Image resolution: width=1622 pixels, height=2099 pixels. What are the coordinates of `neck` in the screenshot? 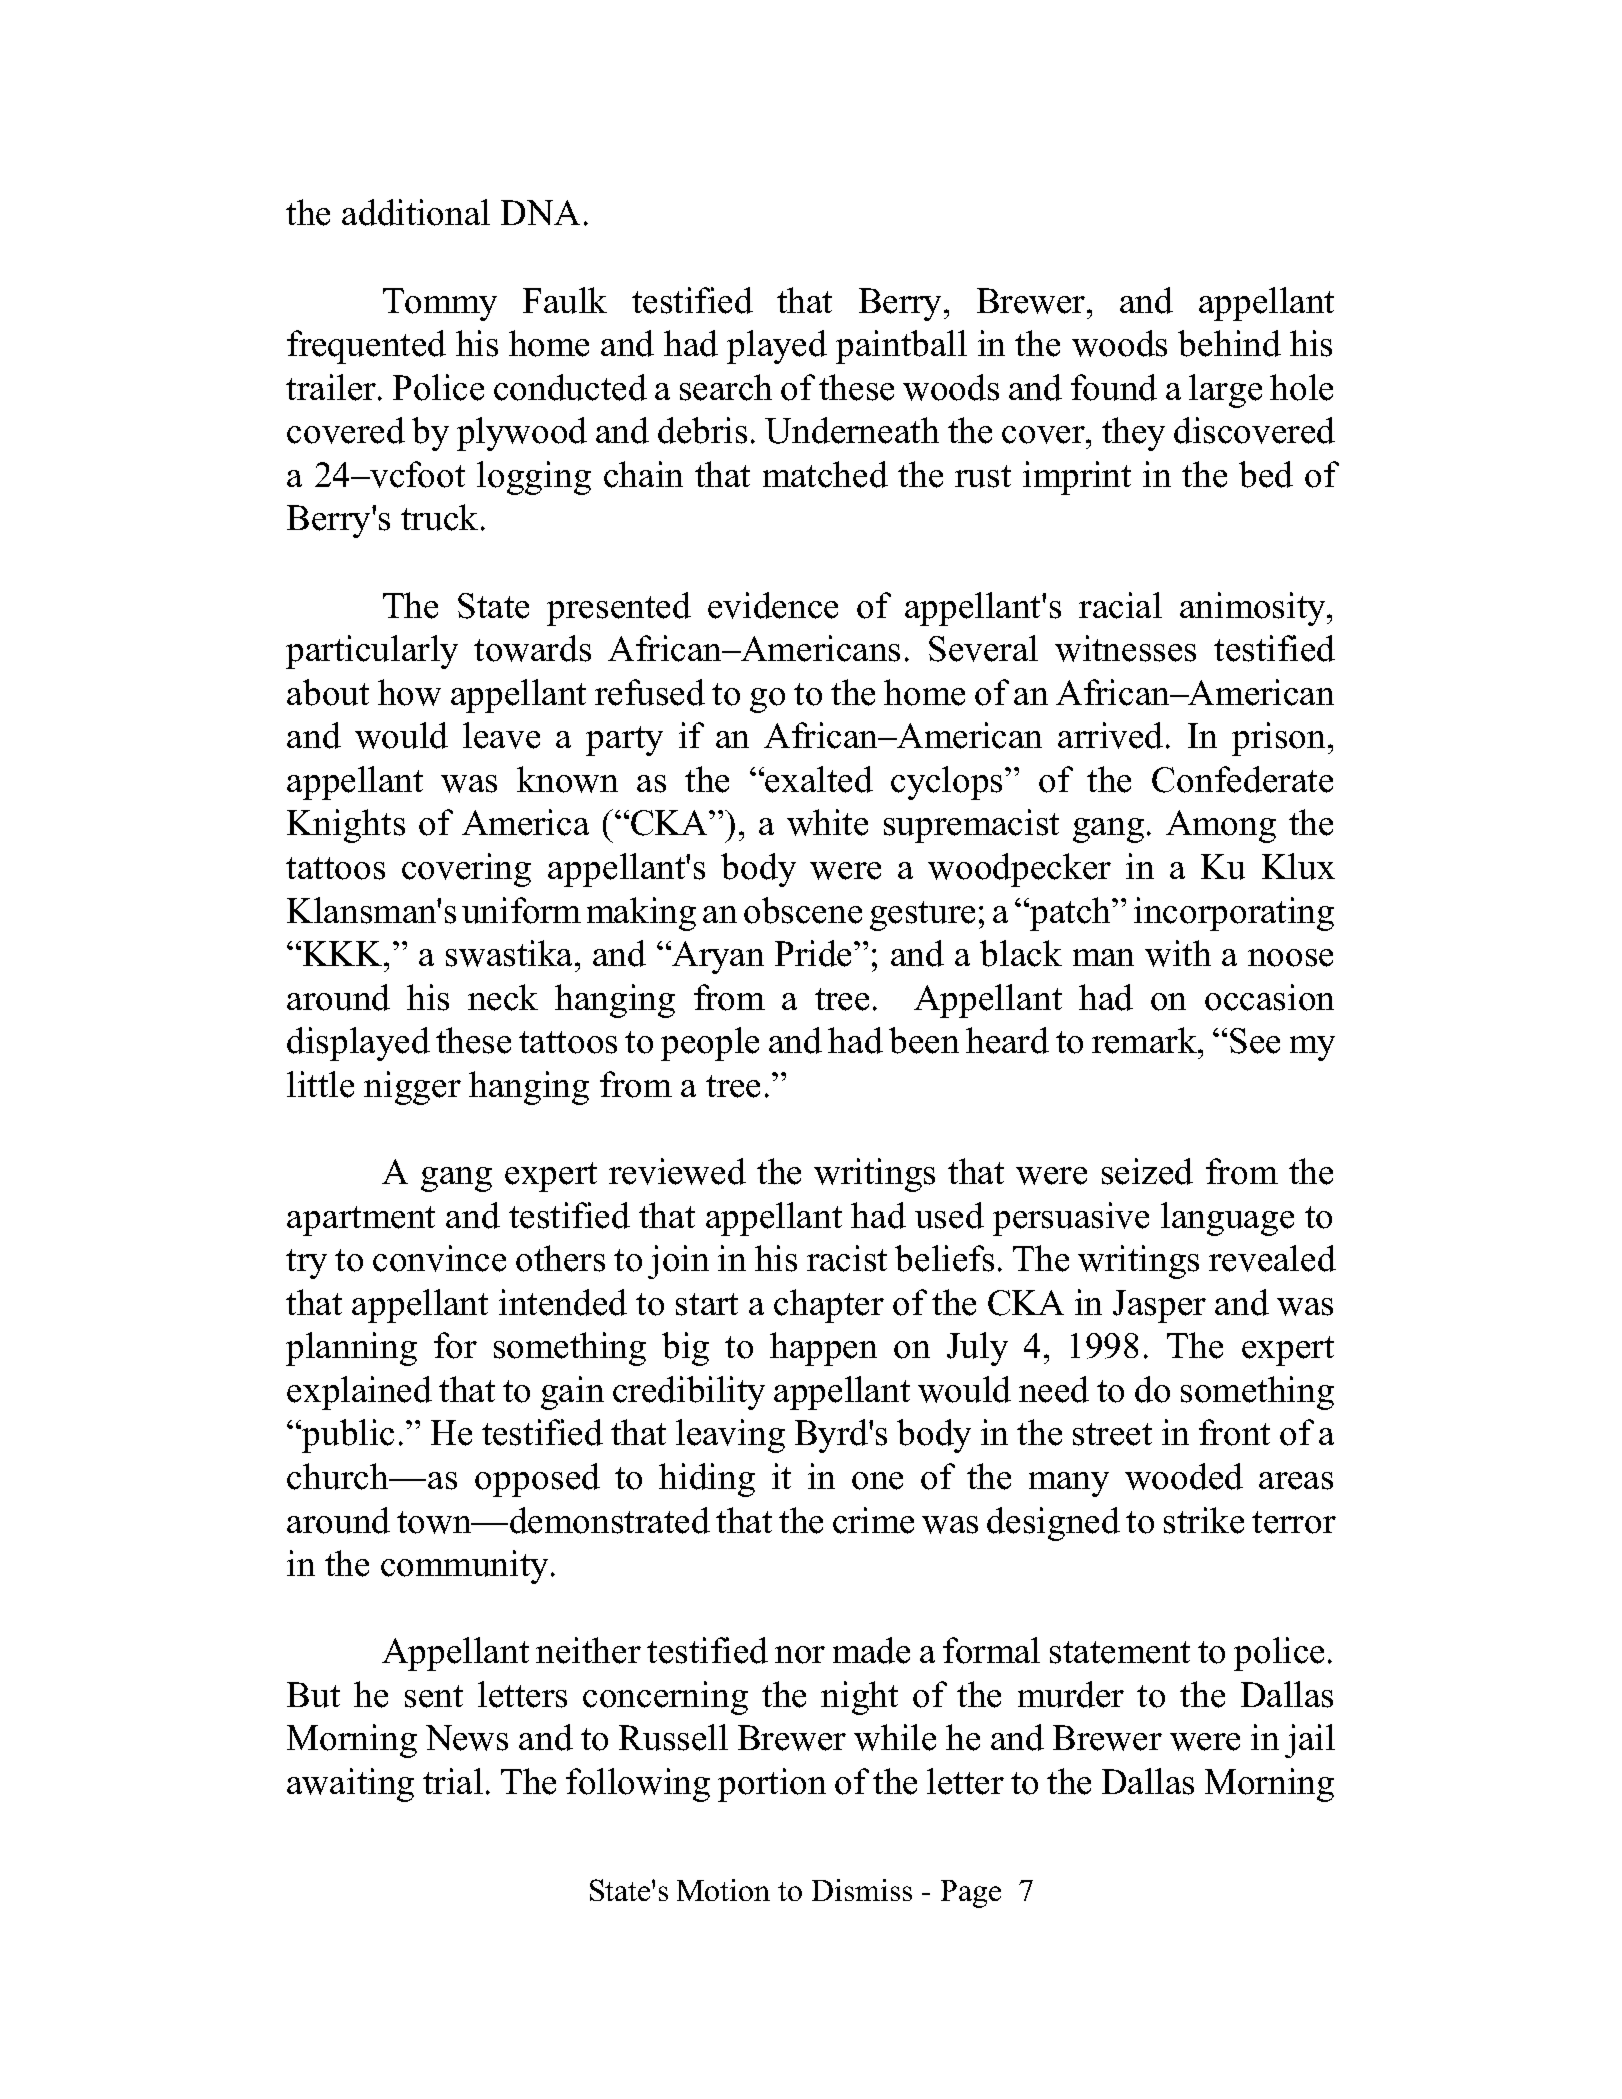 It's located at (503, 997).
